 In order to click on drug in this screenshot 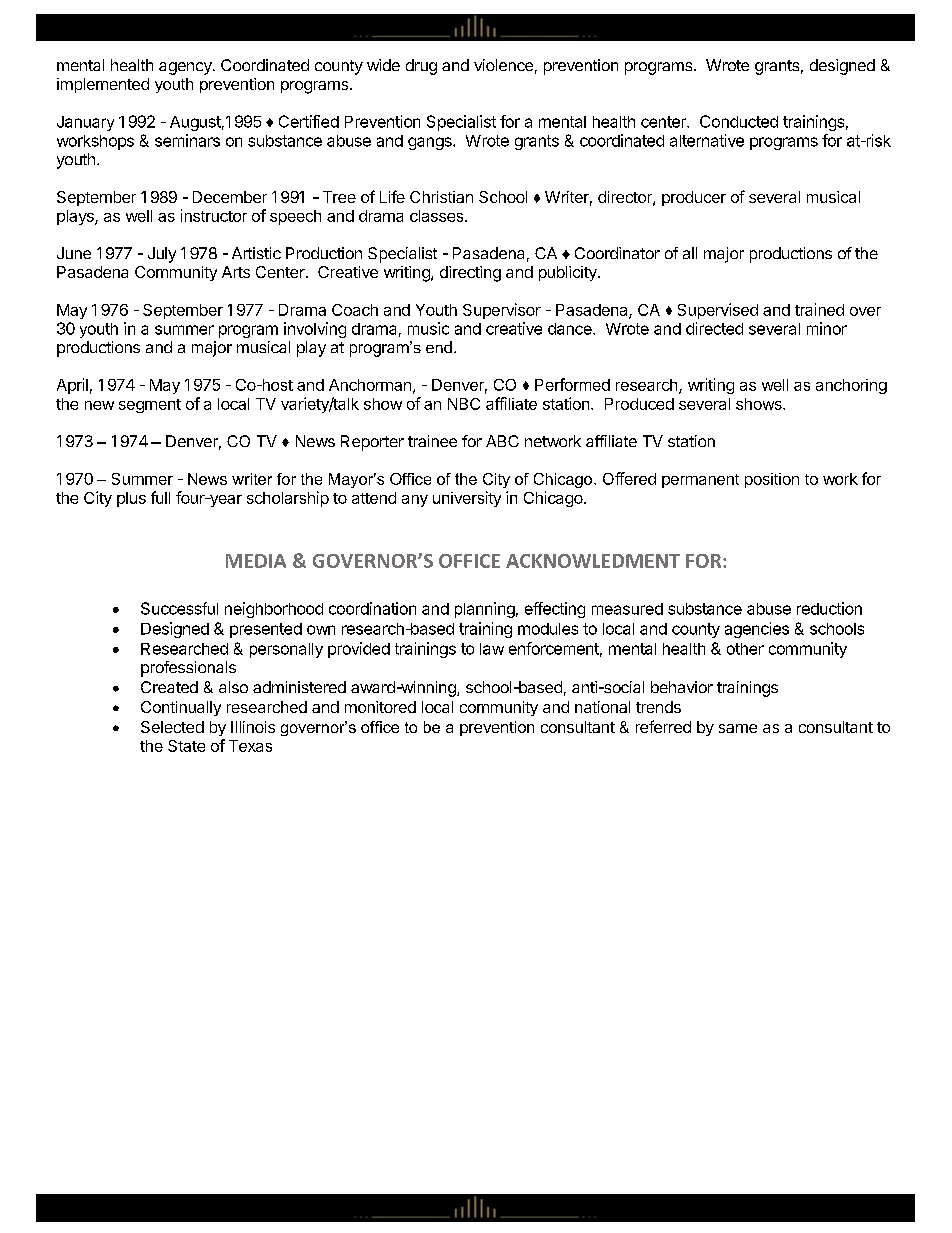, I will do `click(421, 67)`.
